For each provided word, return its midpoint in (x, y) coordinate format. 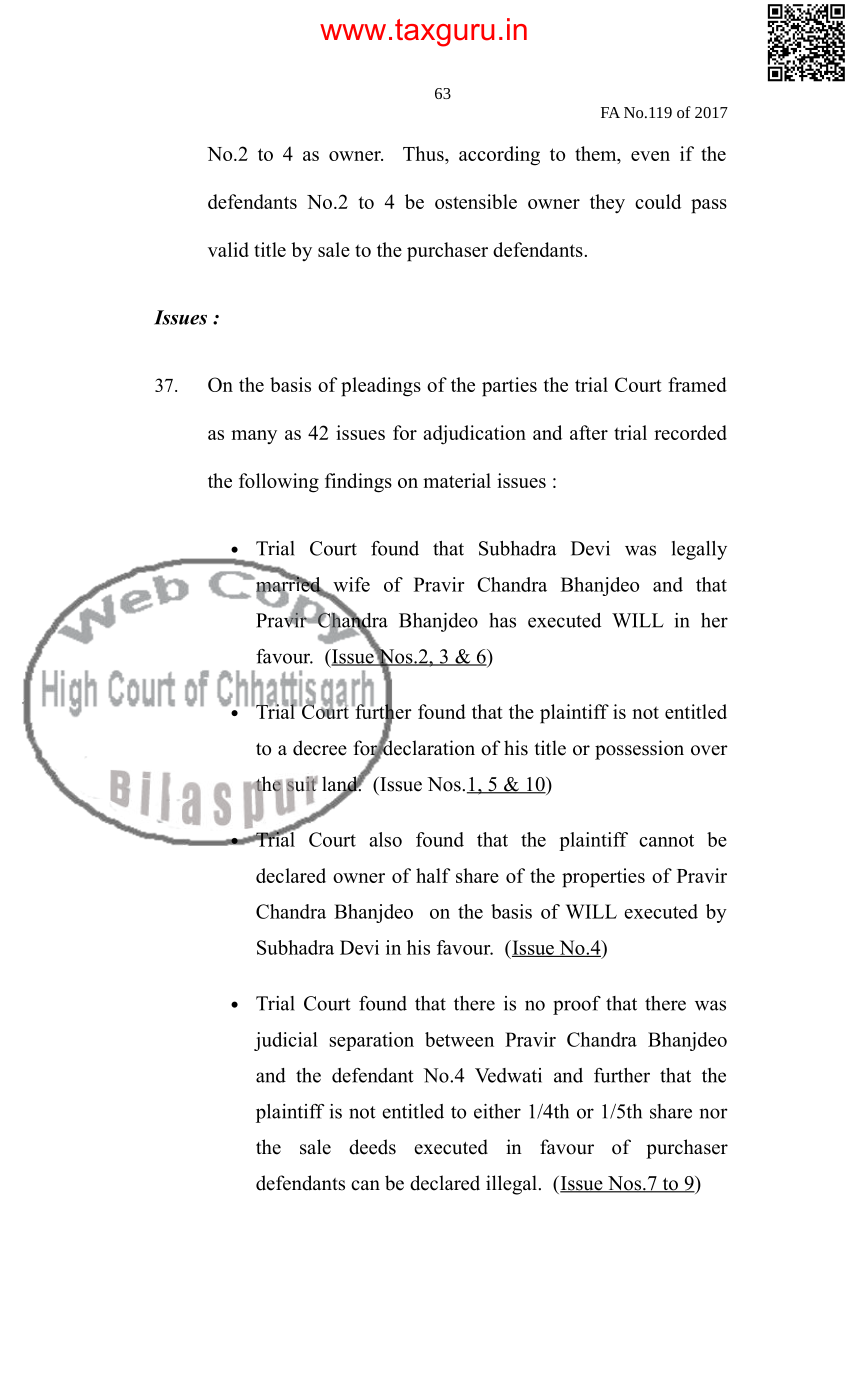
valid (228, 249)
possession (639, 750)
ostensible (476, 201)
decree (320, 748)
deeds (372, 1147)
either (497, 1111)
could (658, 201)
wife (351, 584)
